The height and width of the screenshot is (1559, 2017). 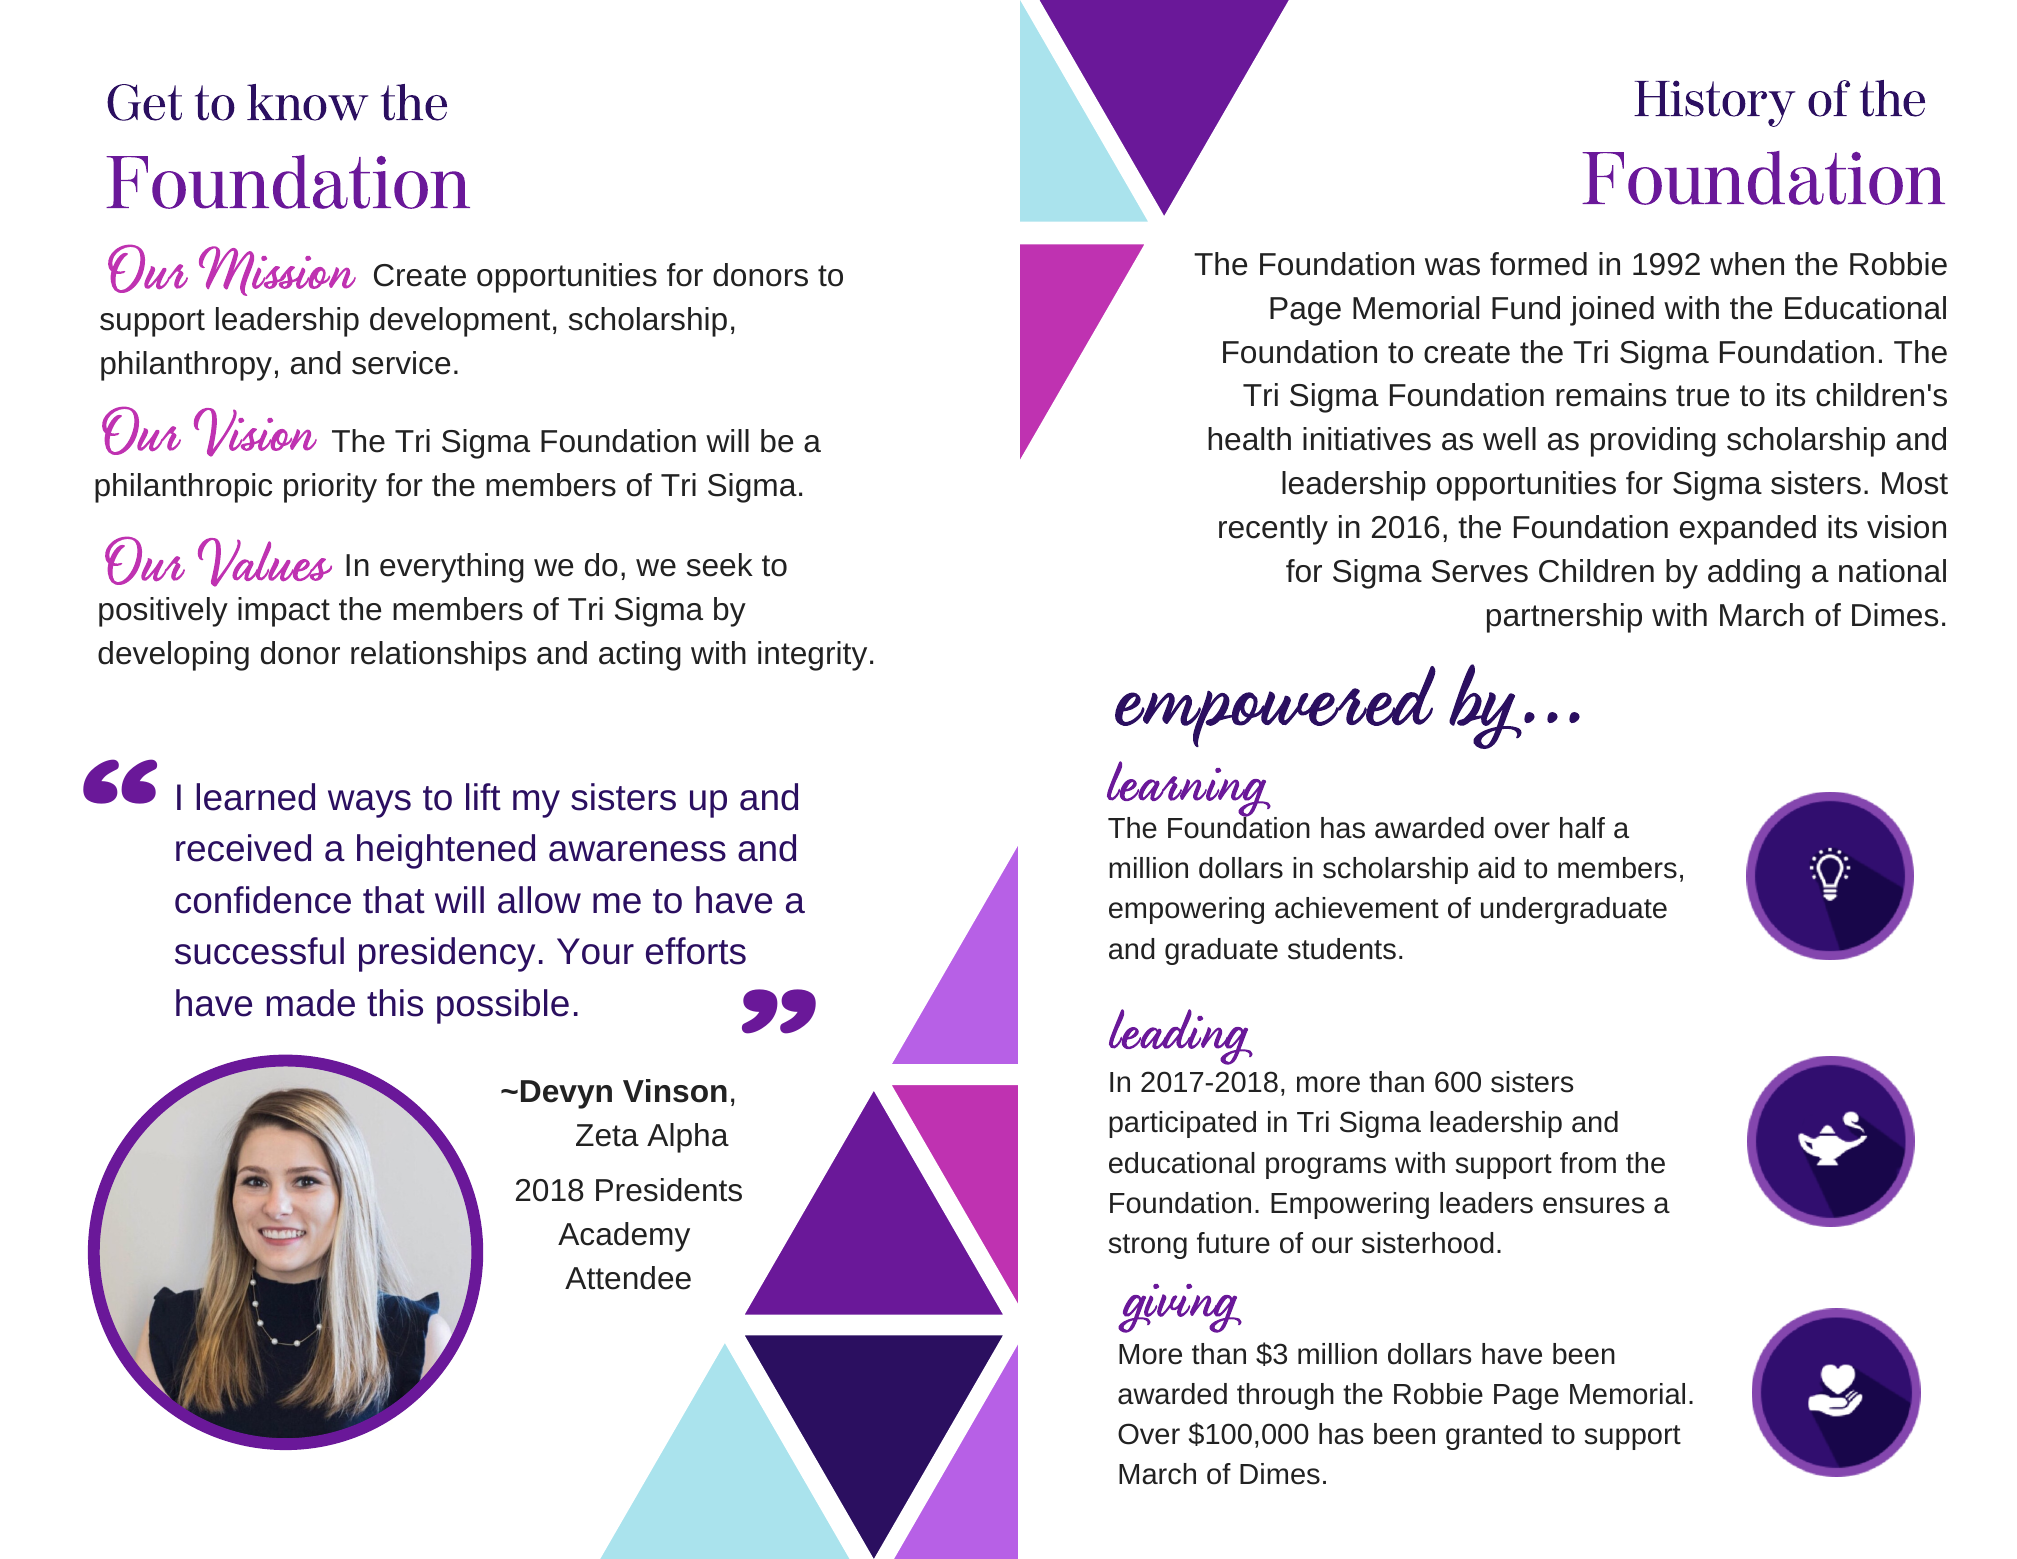 I want to click on integrity, so click(x=812, y=656).
